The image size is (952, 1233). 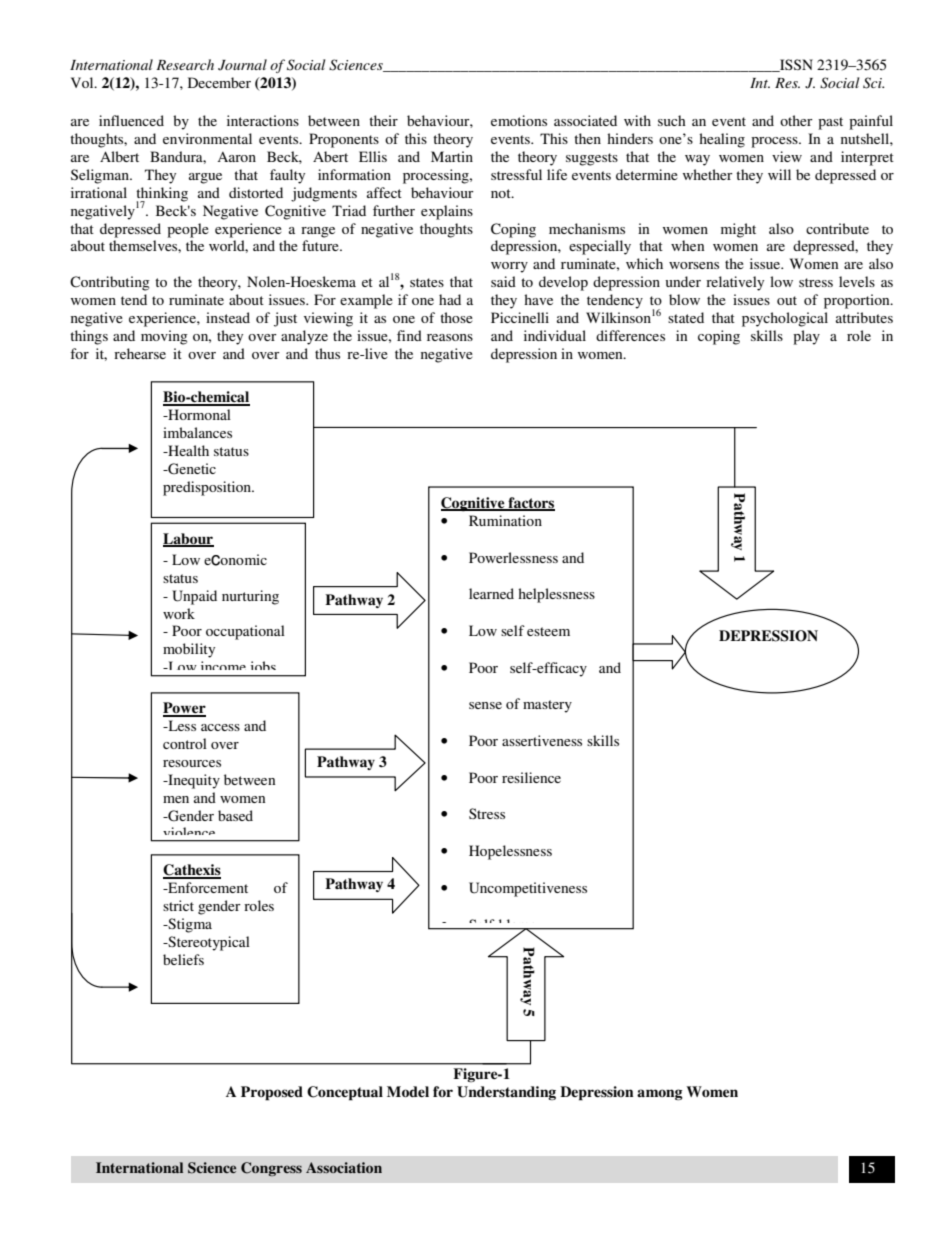 What do you see at coordinates (456, 317) in the image?
I see `those` at bounding box center [456, 317].
